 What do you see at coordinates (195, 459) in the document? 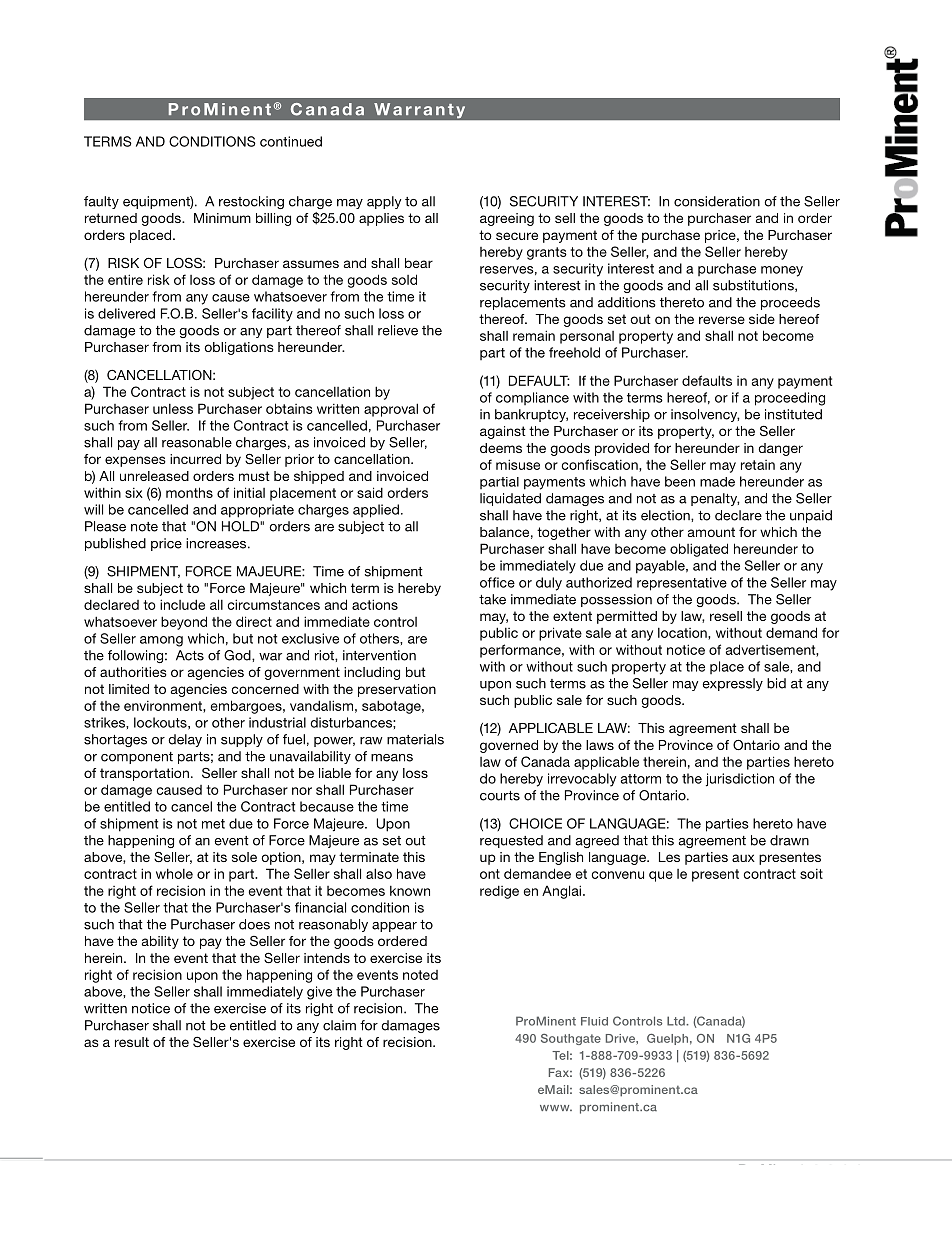
I see `incurred` at bounding box center [195, 459].
